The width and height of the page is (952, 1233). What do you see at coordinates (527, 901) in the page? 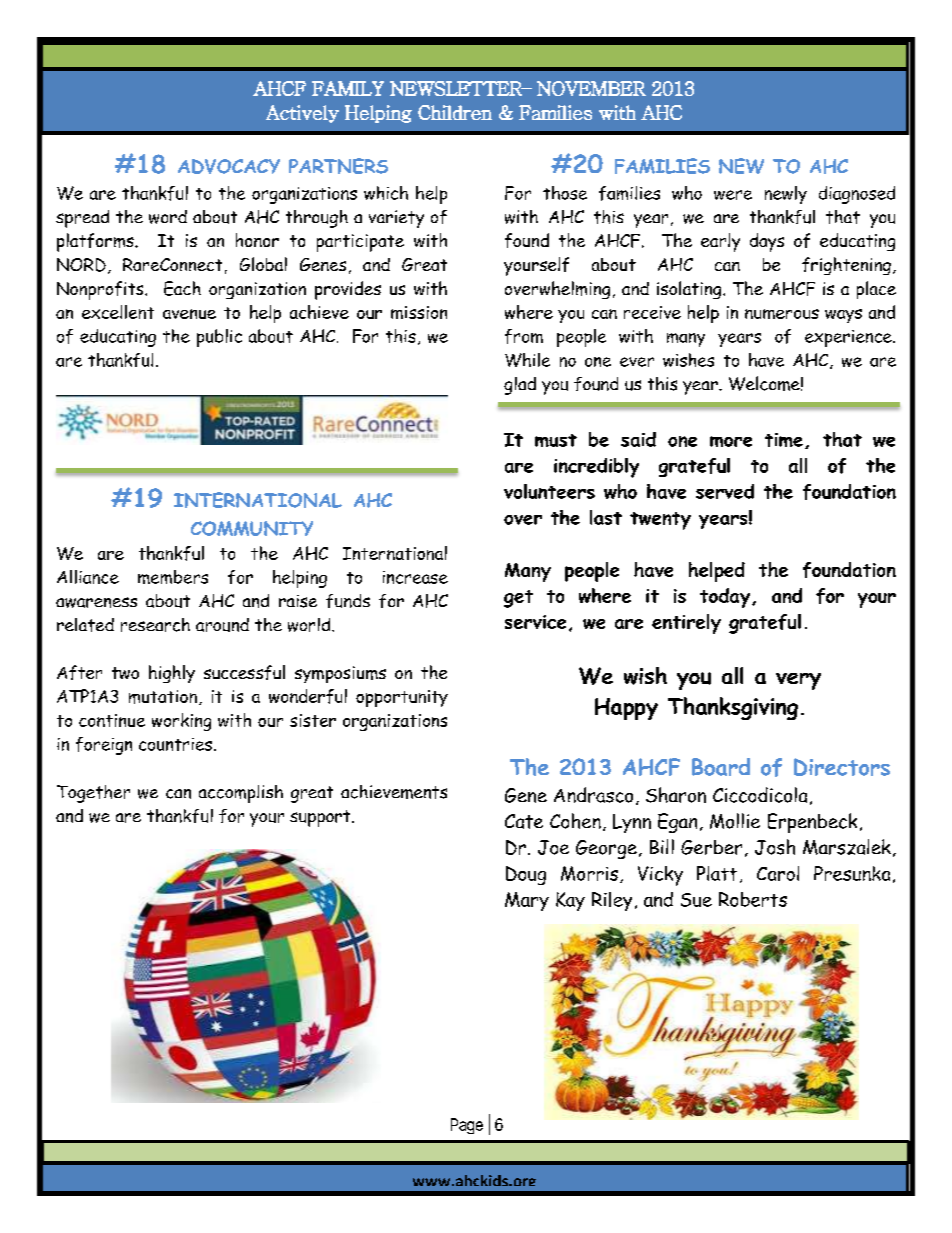
I see `Mary` at bounding box center [527, 901].
